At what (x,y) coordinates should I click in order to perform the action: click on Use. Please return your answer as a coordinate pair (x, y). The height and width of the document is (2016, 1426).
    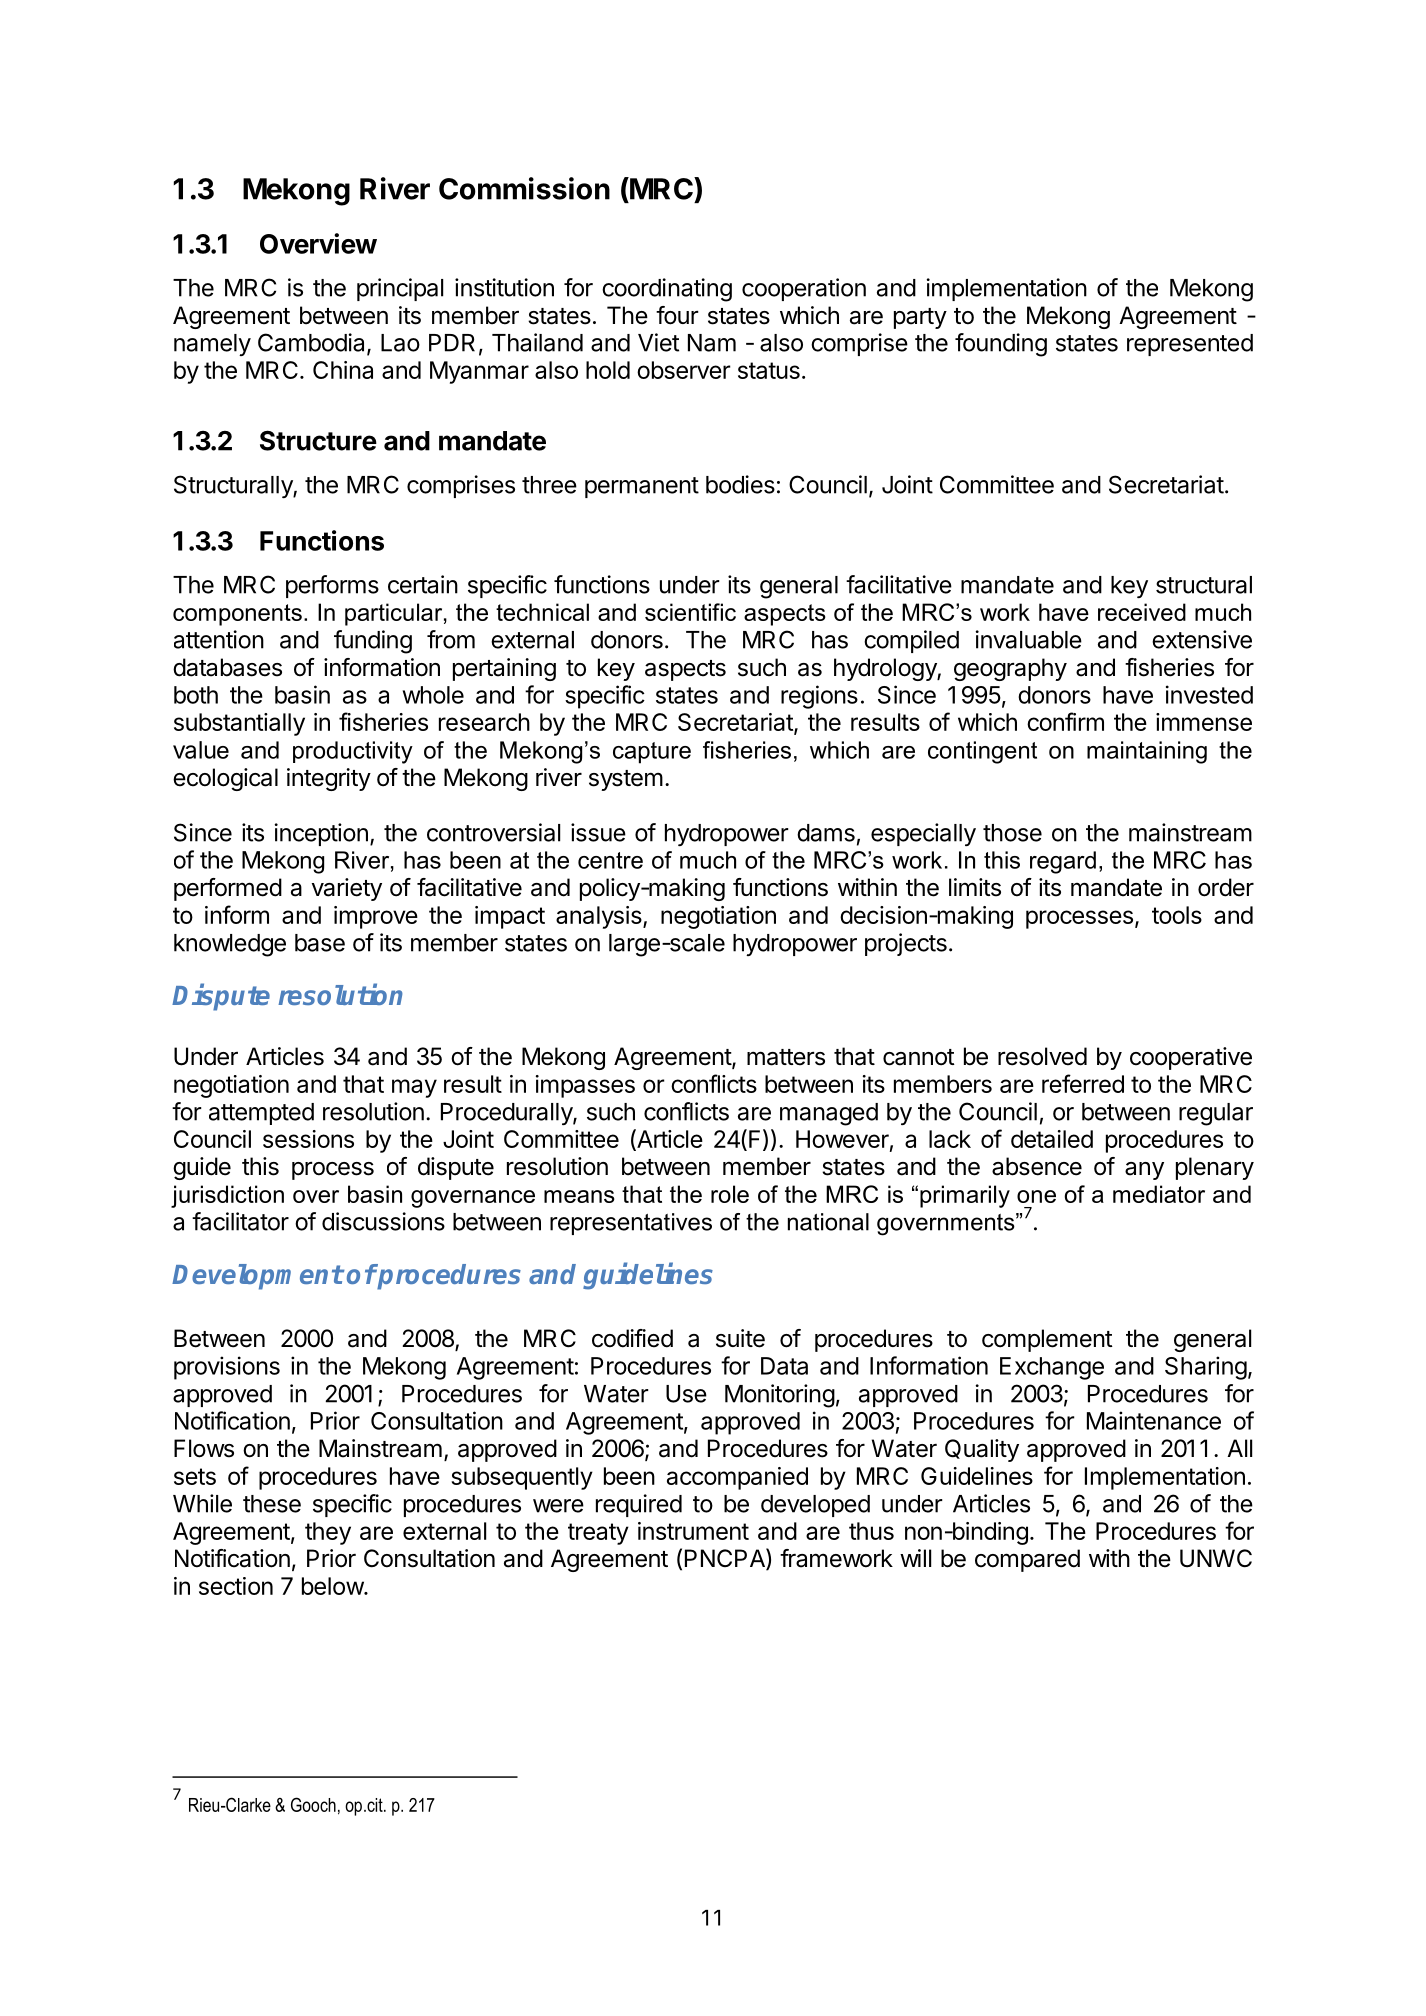
    Looking at the image, I should click on (686, 1394).
